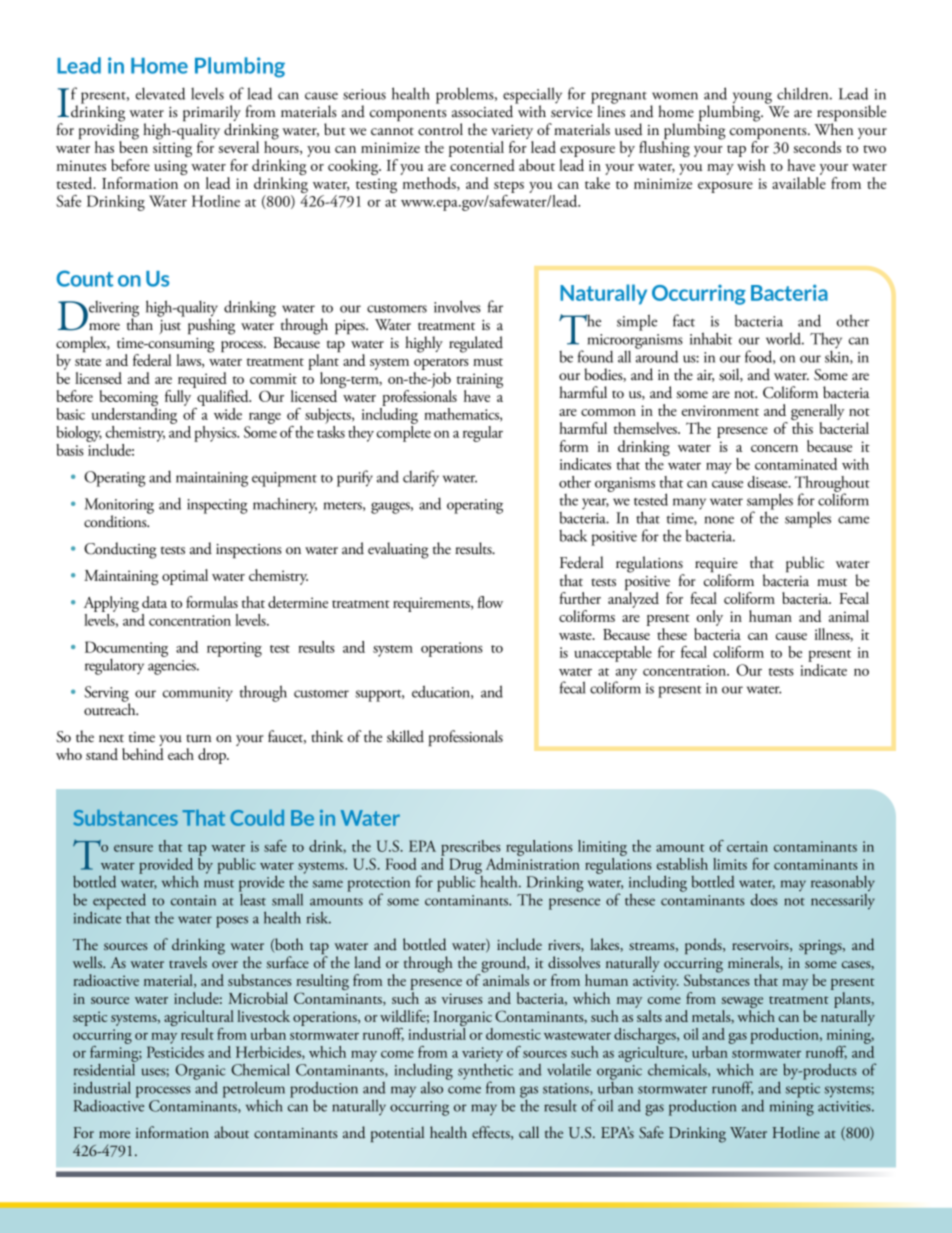 The height and width of the page is (1233, 952). I want to click on data, so click(154, 602).
